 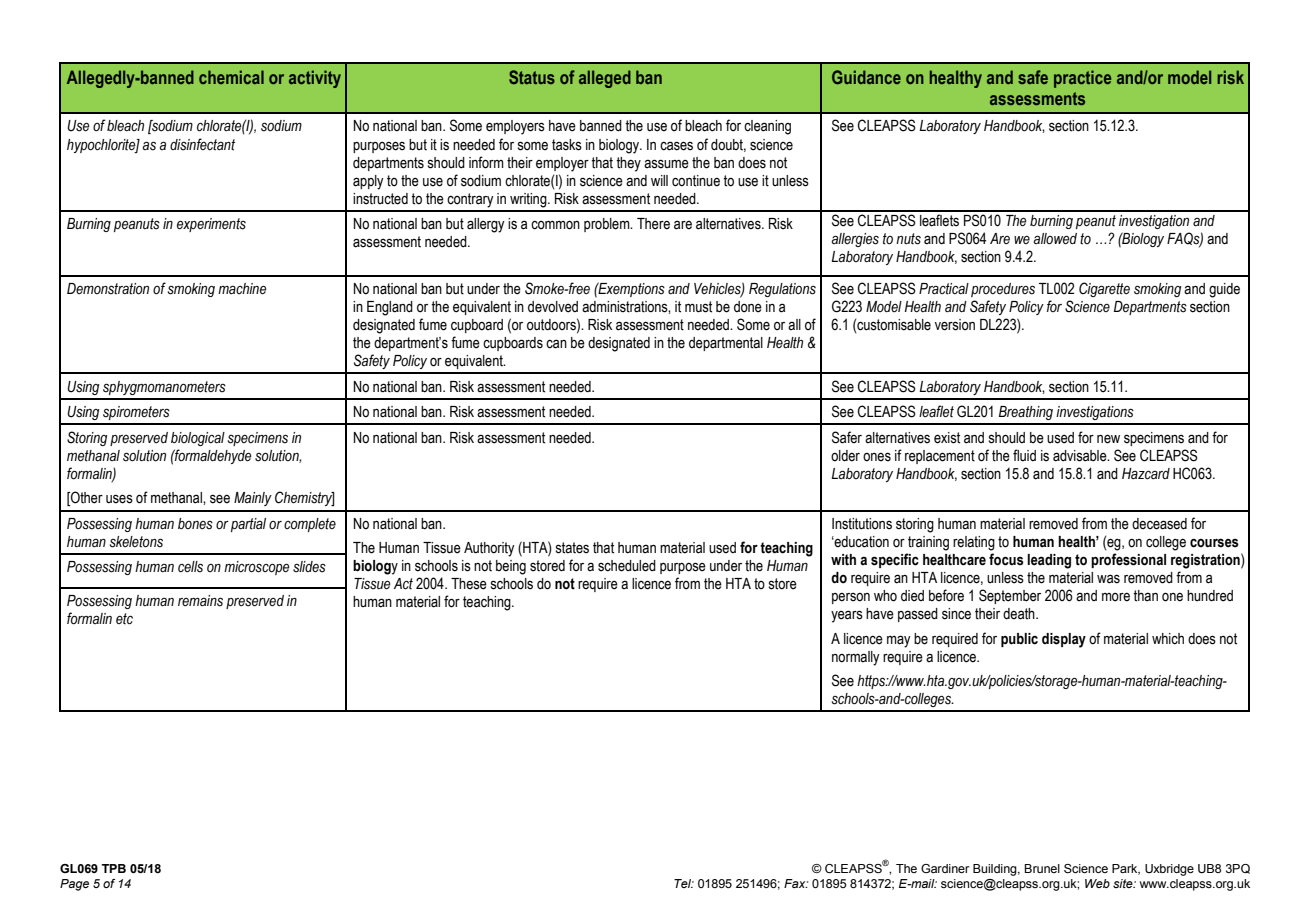 What do you see at coordinates (676, 146) in the screenshot?
I see `cases` at bounding box center [676, 146].
